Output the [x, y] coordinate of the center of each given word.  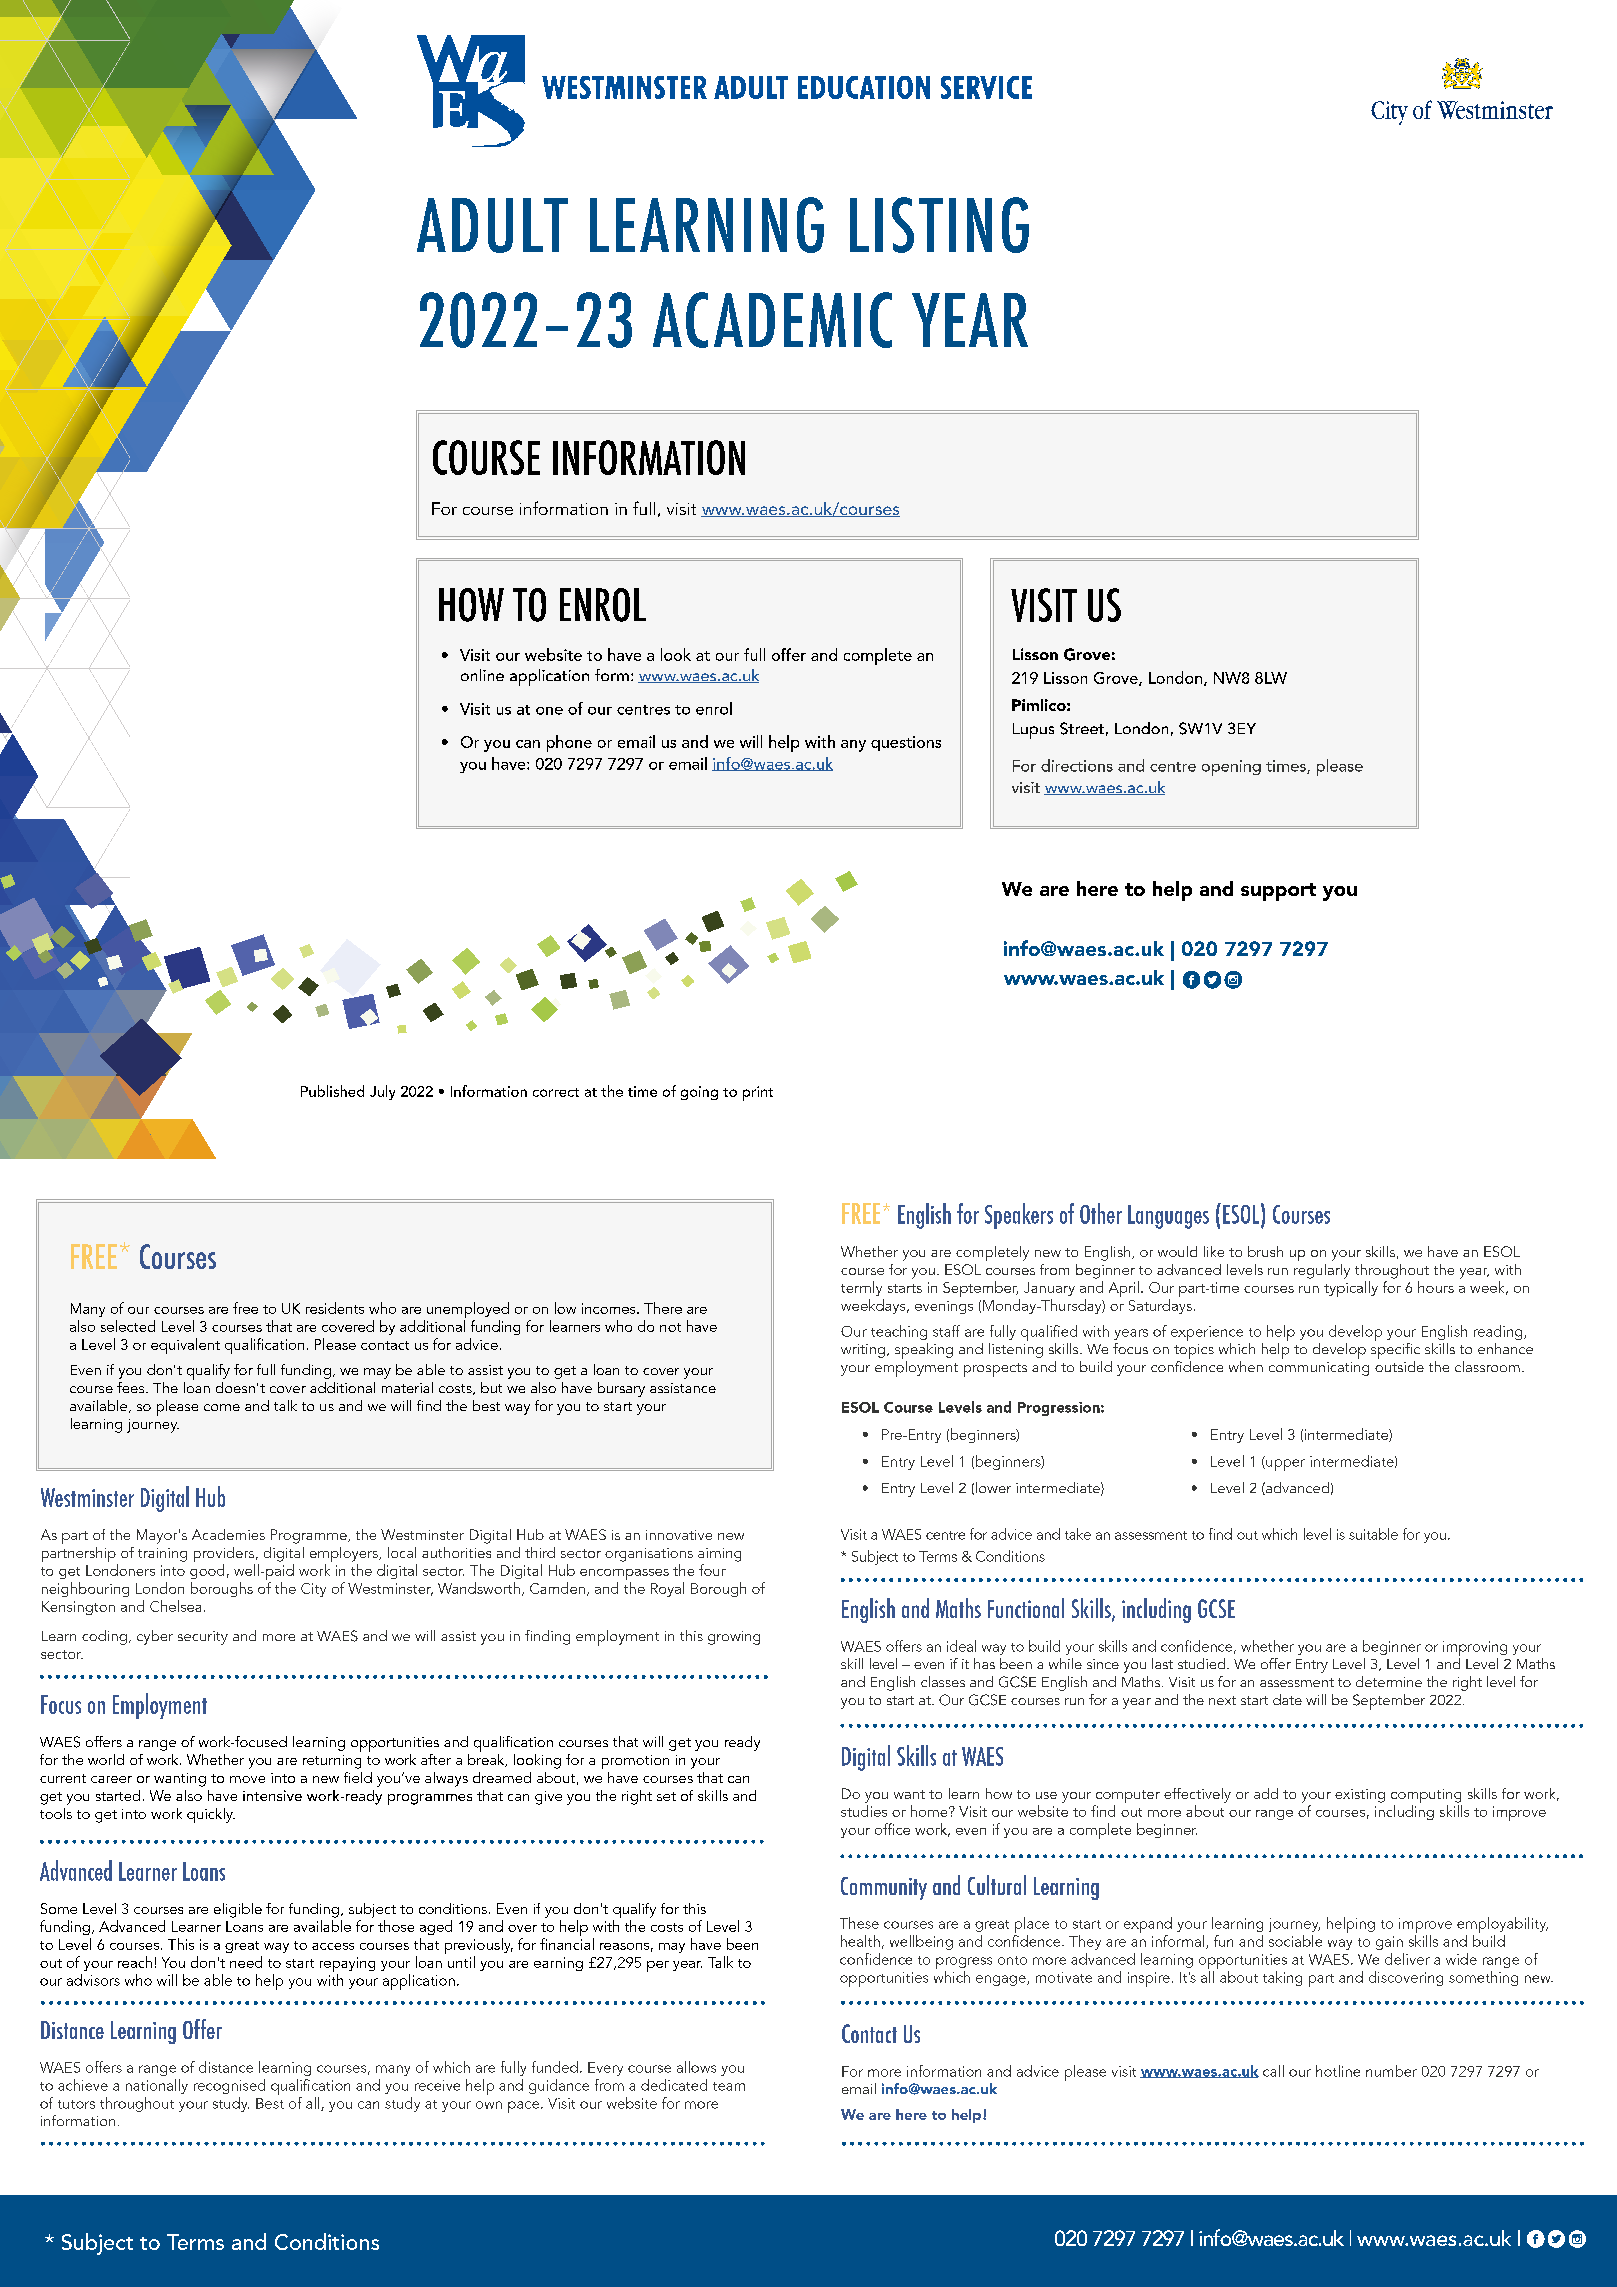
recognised [229, 2086]
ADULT [492, 225]
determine [1389, 1681]
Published [332, 1091]
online [482, 675]
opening [1231, 768]
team [729, 2086]
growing [734, 1638]
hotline [1338, 2071]
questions [906, 743]
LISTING [939, 225]
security [203, 1638]
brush [1265, 1251]
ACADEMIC [772, 320]
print [758, 1093]
